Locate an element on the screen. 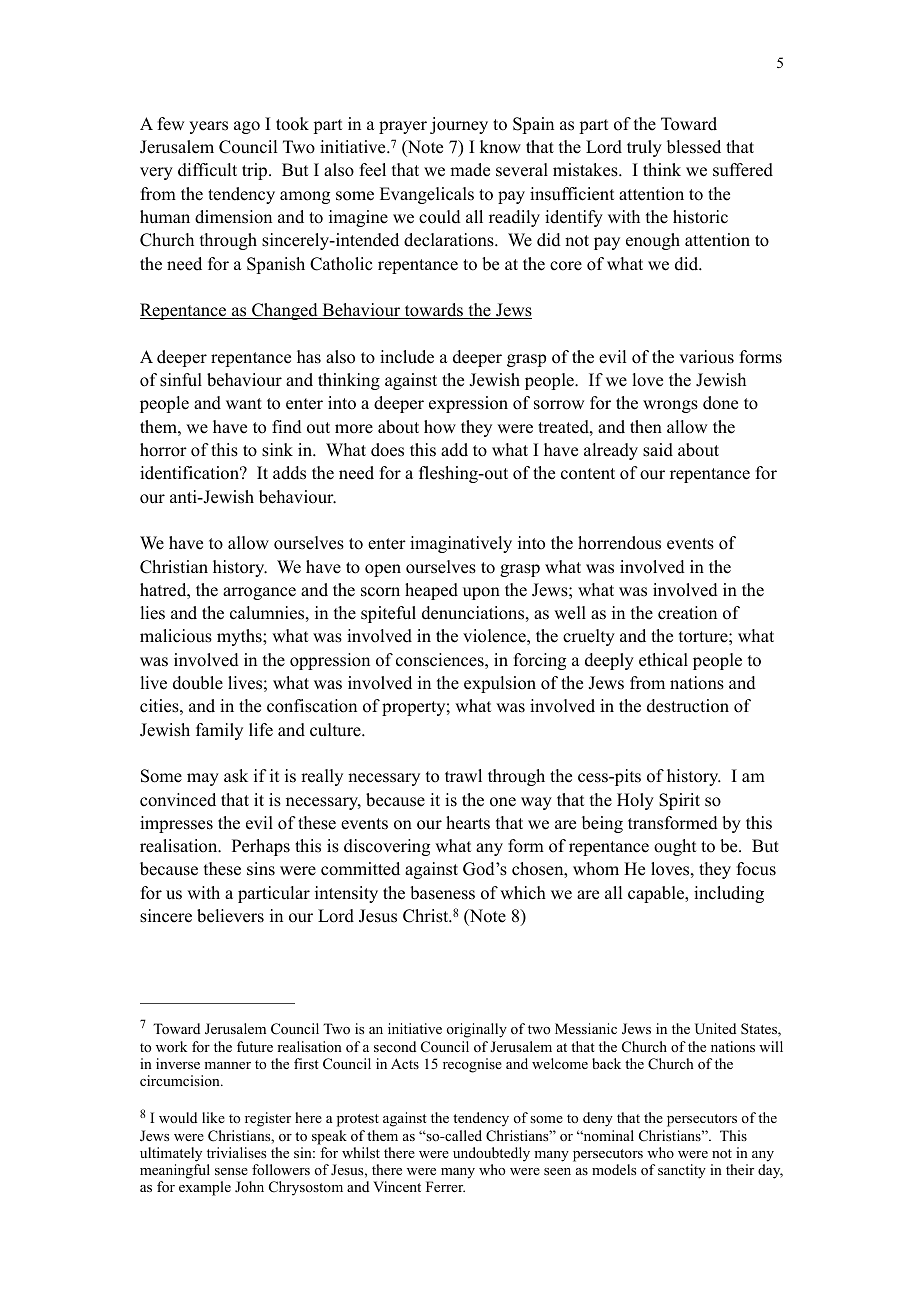  difficult is located at coordinates (207, 170).
